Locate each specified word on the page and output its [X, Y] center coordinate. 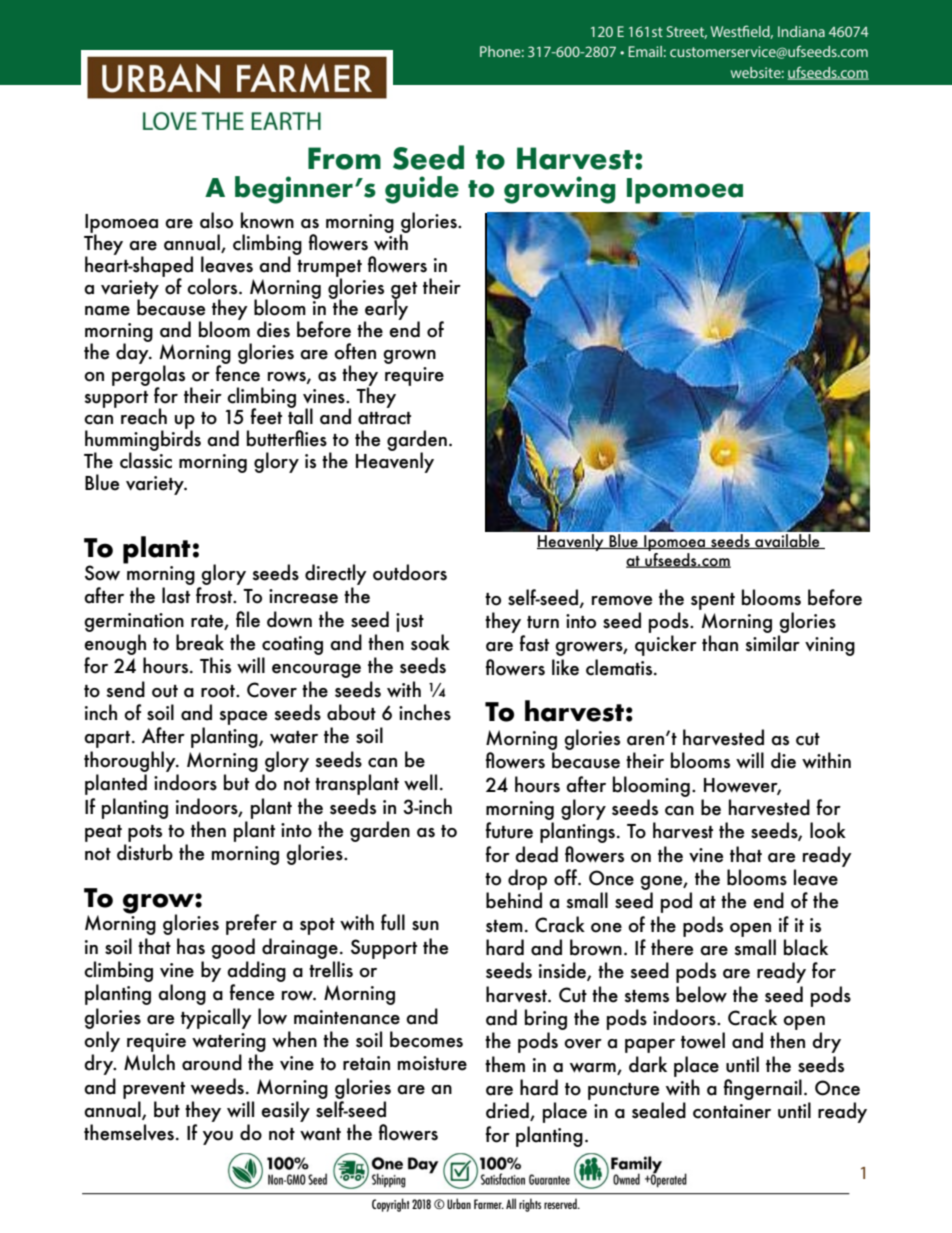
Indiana [801, 31]
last [176, 595]
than [720, 643]
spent [713, 601]
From [344, 158]
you [218, 1138]
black [806, 947]
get [404, 291]
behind [514, 900]
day [133, 352]
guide [422, 190]
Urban [459, 1203]
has [191, 946]
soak [430, 642]
